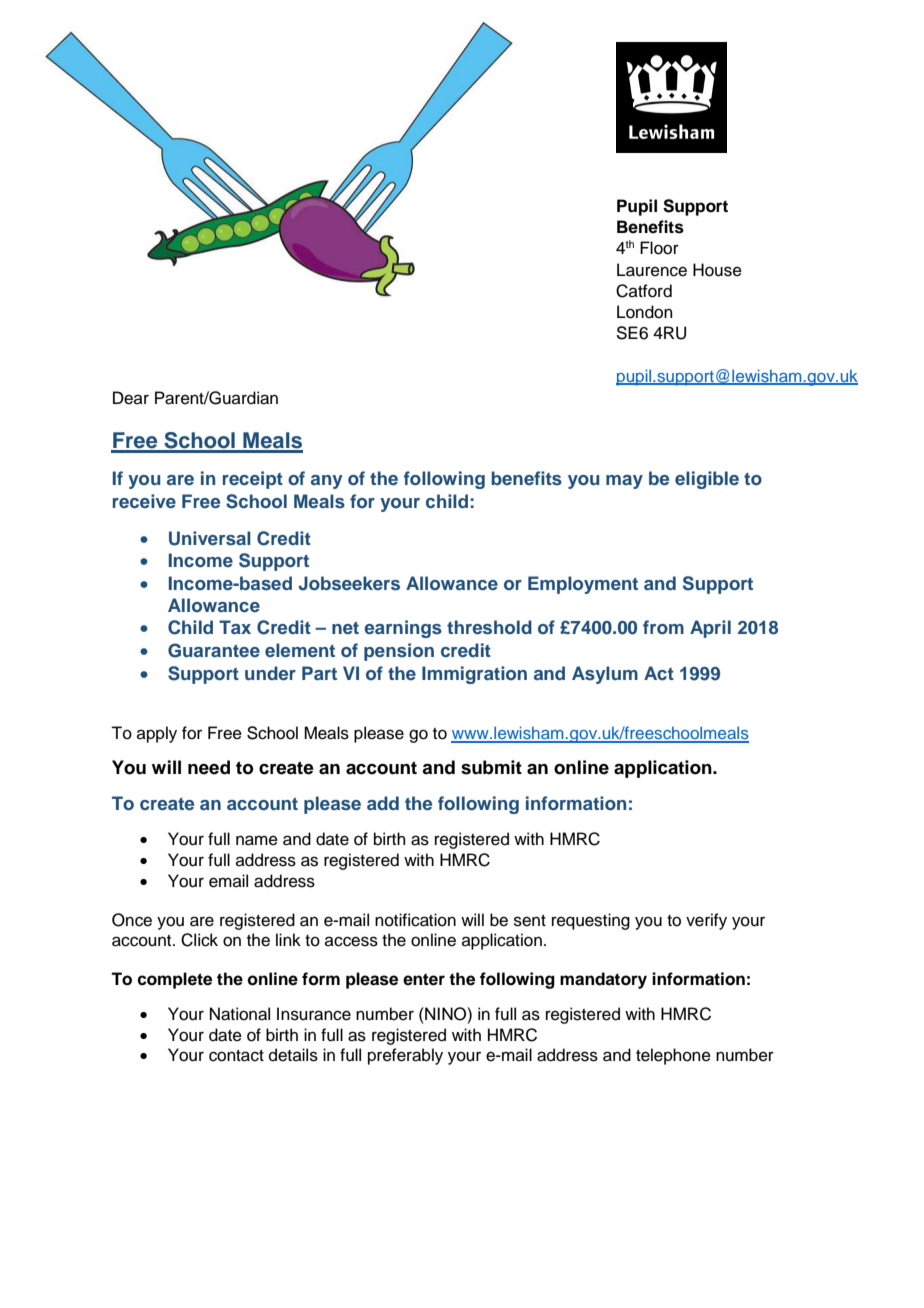 The height and width of the image is (1308, 924). What do you see at coordinates (399, 652) in the image?
I see `pension` at bounding box center [399, 652].
